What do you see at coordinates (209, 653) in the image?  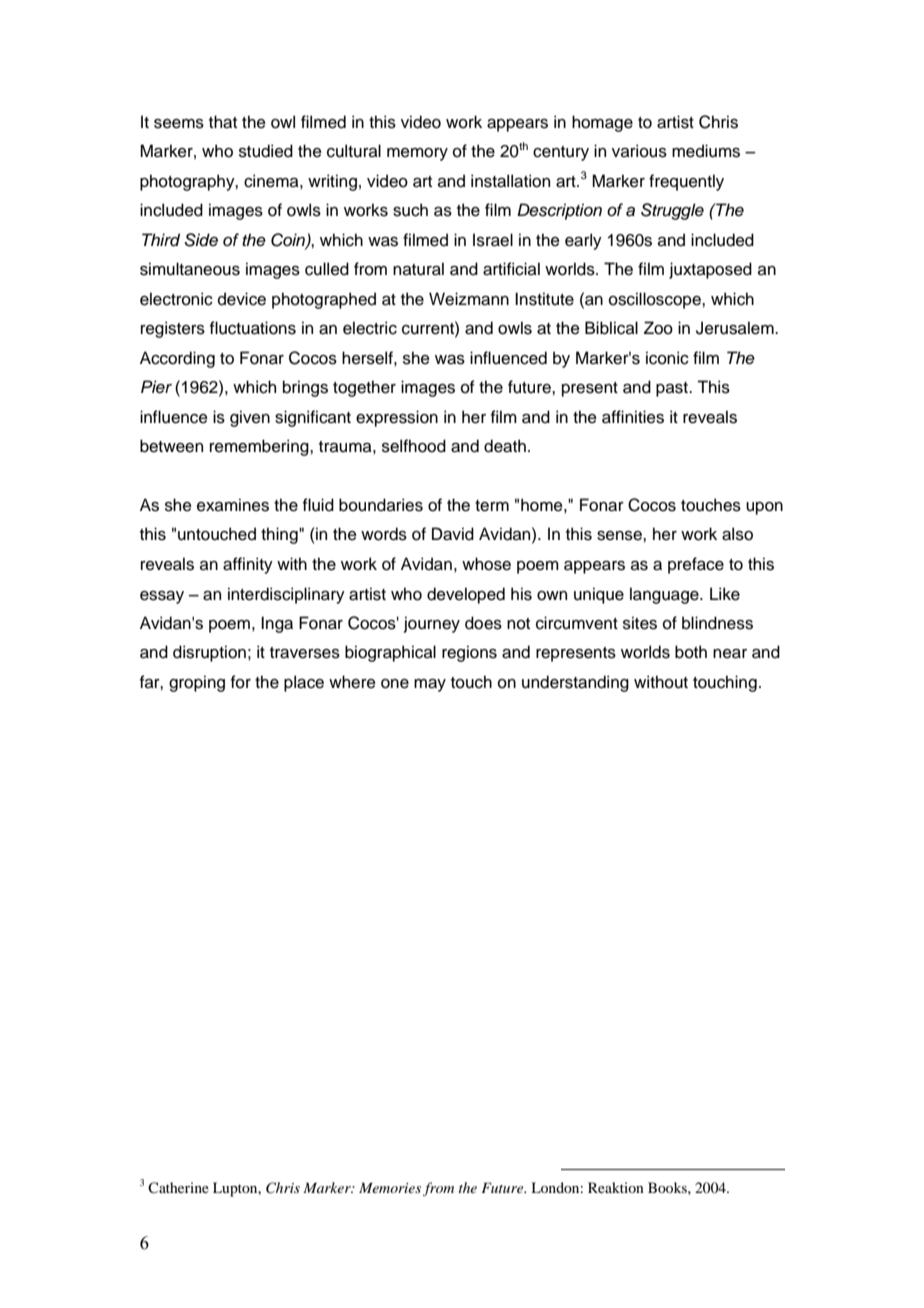 I see `disruption` at bounding box center [209, 653].
